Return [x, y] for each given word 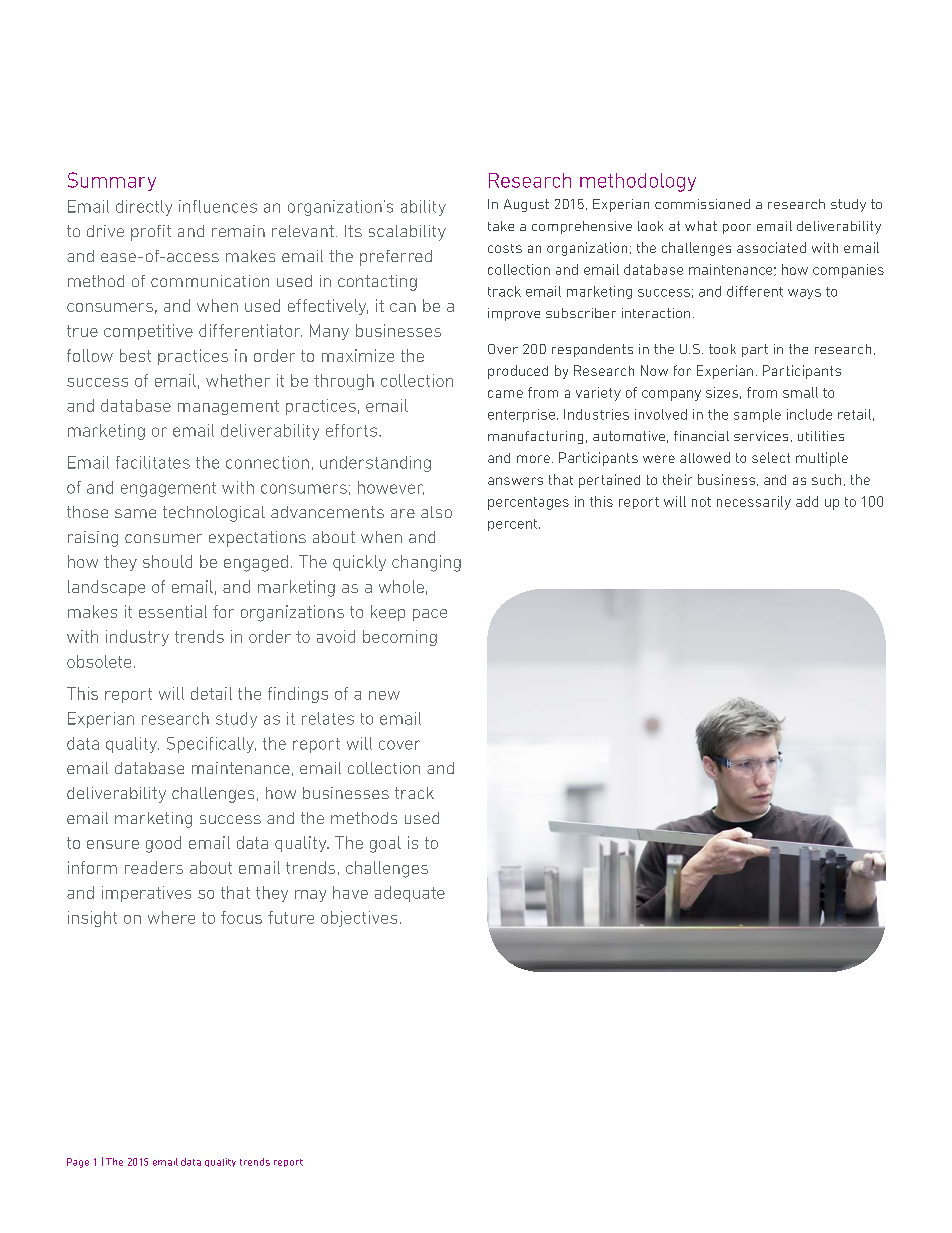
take [501, 226]
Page [78, 1163]
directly [144, 208]
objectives [359, 919]
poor [737, 229]
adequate [410, 894]
